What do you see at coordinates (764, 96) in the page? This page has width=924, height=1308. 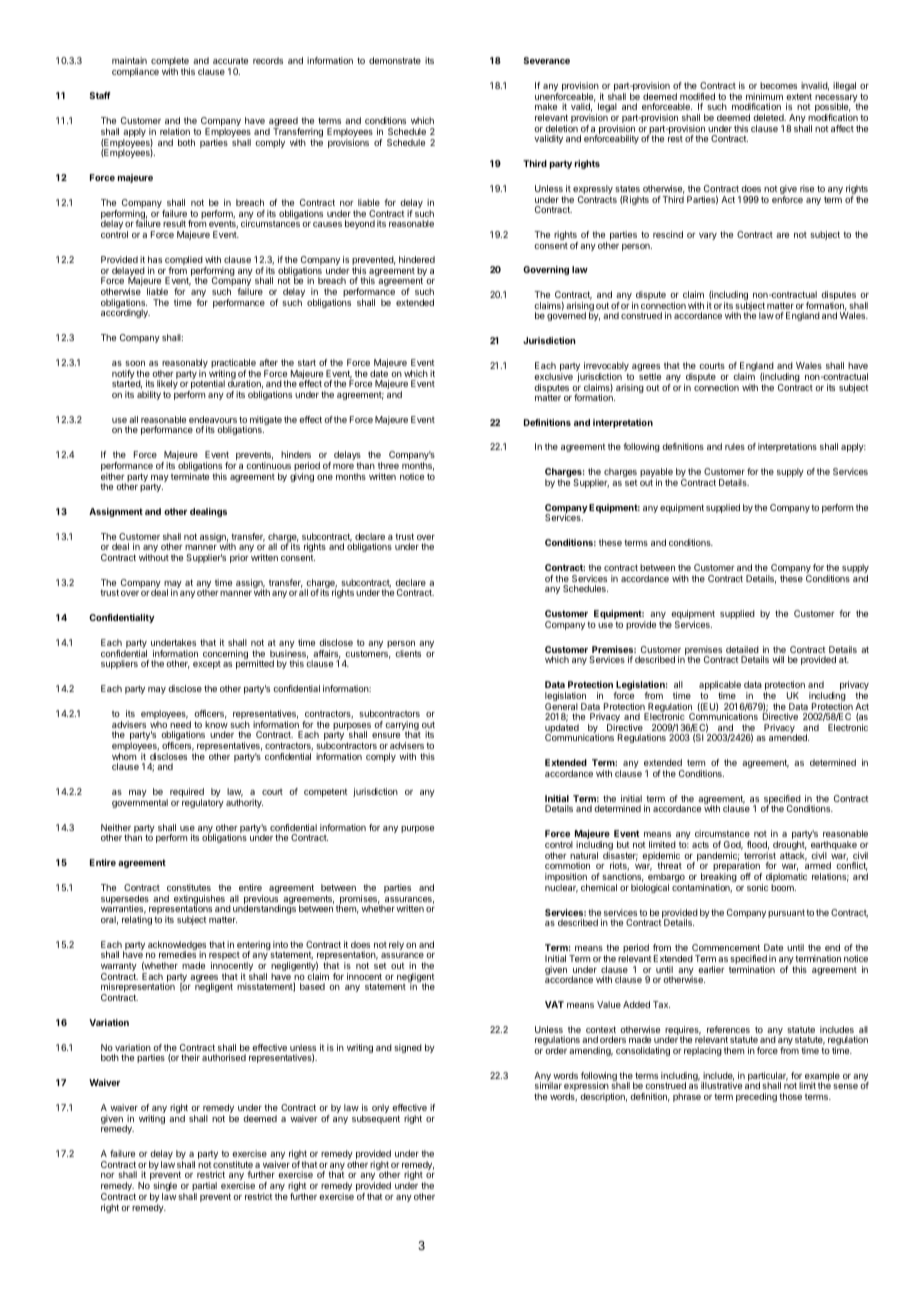 I see `minimum` at bounding box center [764, 96].
